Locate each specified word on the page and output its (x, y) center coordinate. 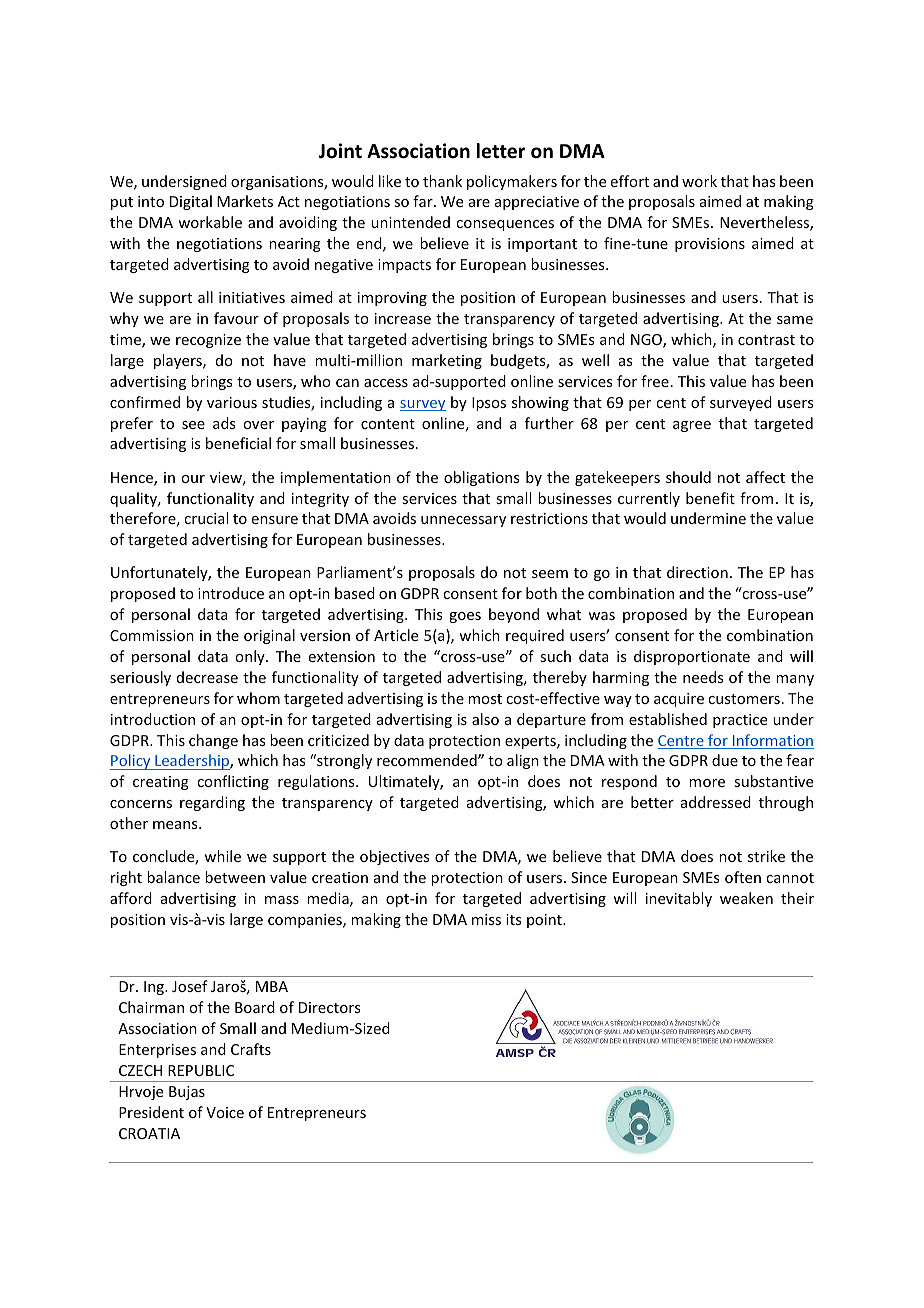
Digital (191, 202)
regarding (212, 803)
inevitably (679, 899)
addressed (716, 802)
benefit (710, 498)
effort (630, 181)
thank (442, 181)
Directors (329, 1007)
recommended (428, 760)
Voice (225, 1112)
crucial (206, 518)
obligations (481, 478)
